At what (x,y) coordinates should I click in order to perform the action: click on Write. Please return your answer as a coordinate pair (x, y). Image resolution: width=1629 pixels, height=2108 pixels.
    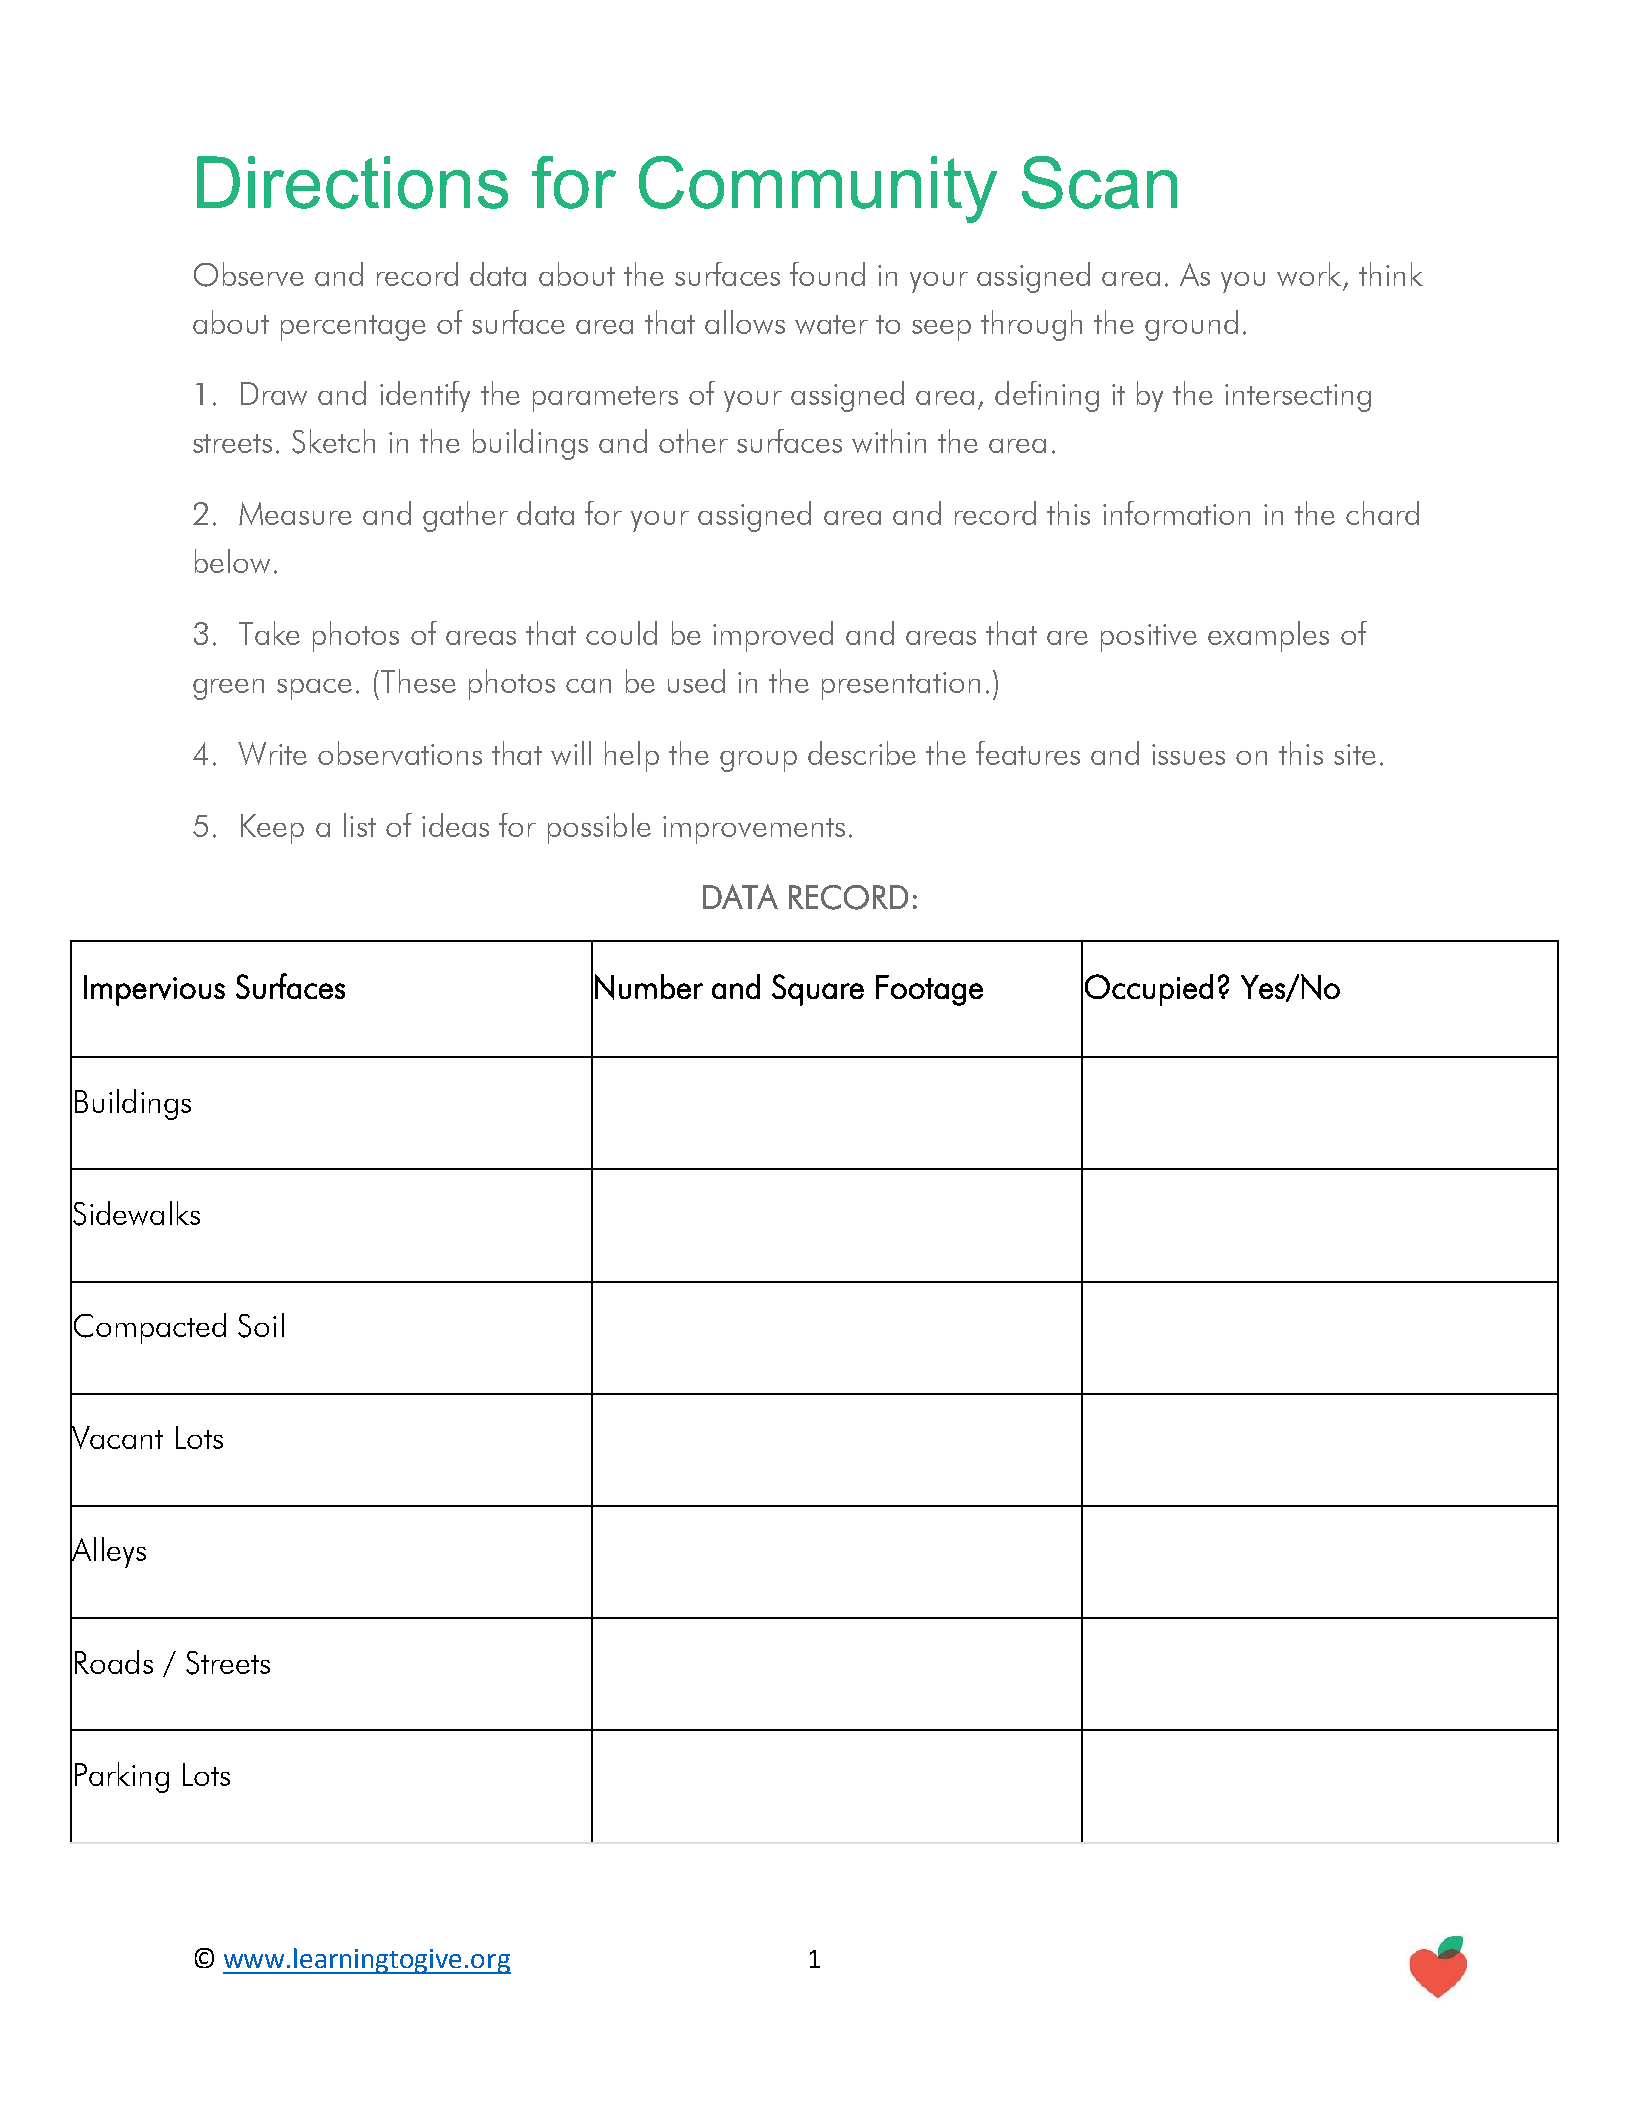
    Looking at the image, I should click on (272, 753).
